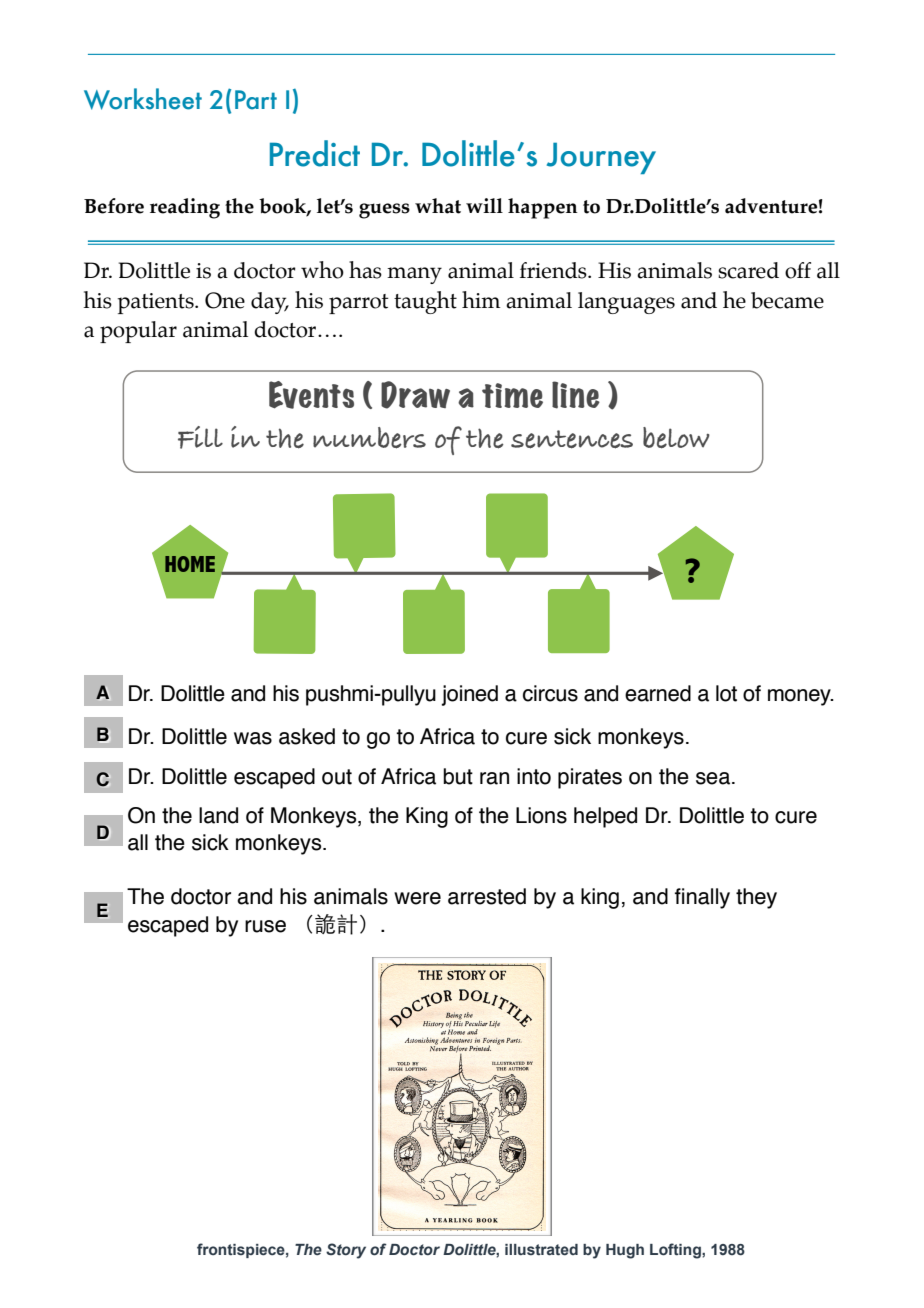 The height and width of the screenshot is (1308, 924). I want to click on became, so click(787, 300).
